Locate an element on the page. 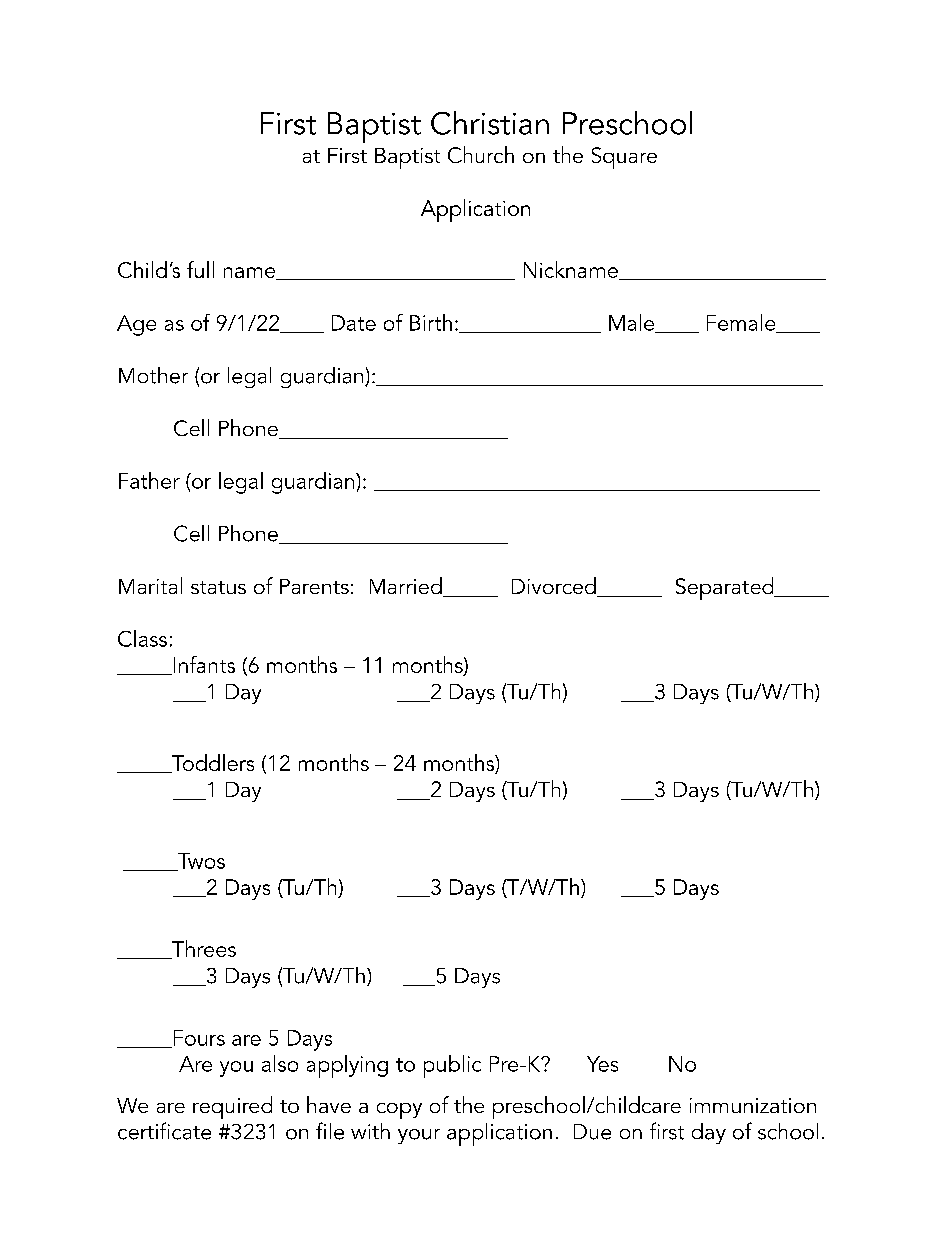 The image size is (952, 1233). your is located at coordinates (419, 1136).
